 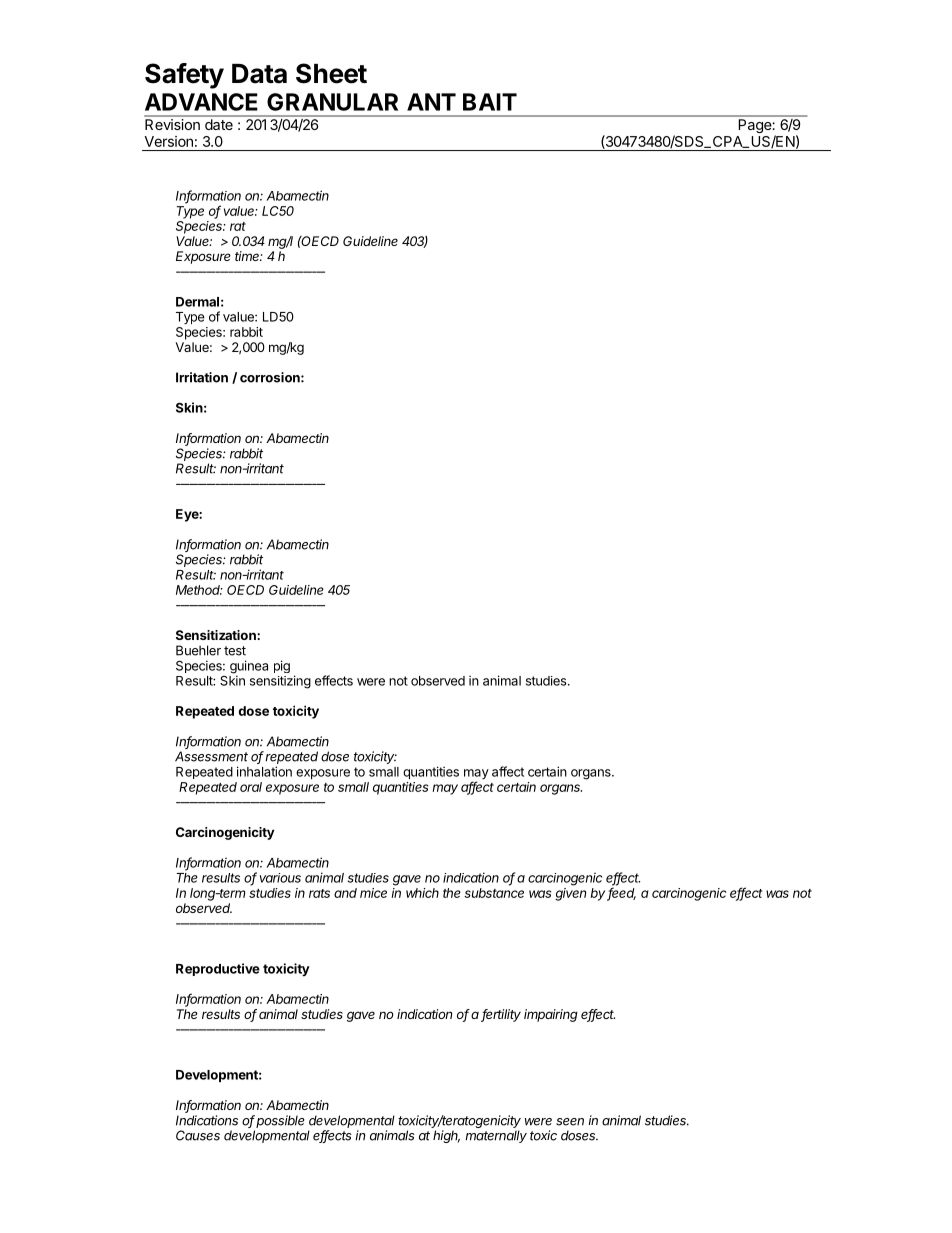 I want to click on various, so click(x=280, y=878).
